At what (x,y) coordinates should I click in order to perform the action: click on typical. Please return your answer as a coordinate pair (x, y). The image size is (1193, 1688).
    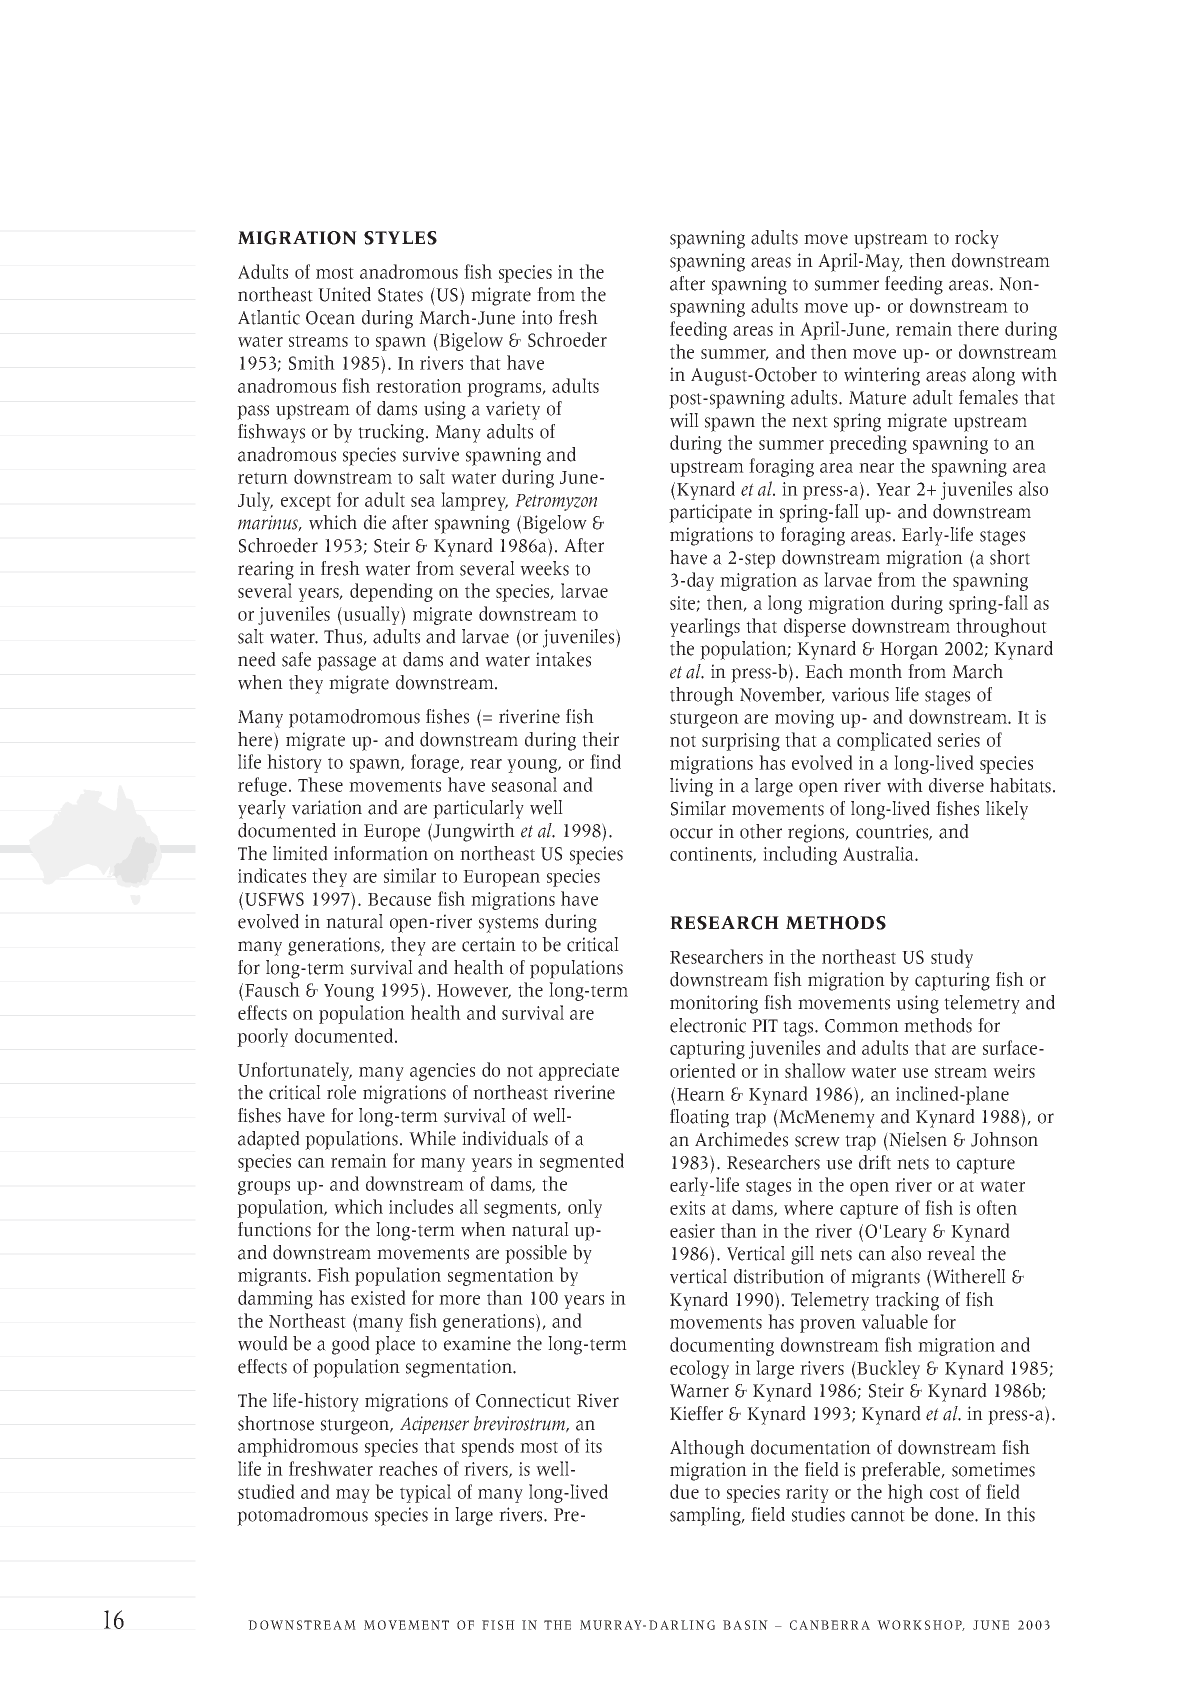
    Looking at the image, I should click on (425, 1493).
